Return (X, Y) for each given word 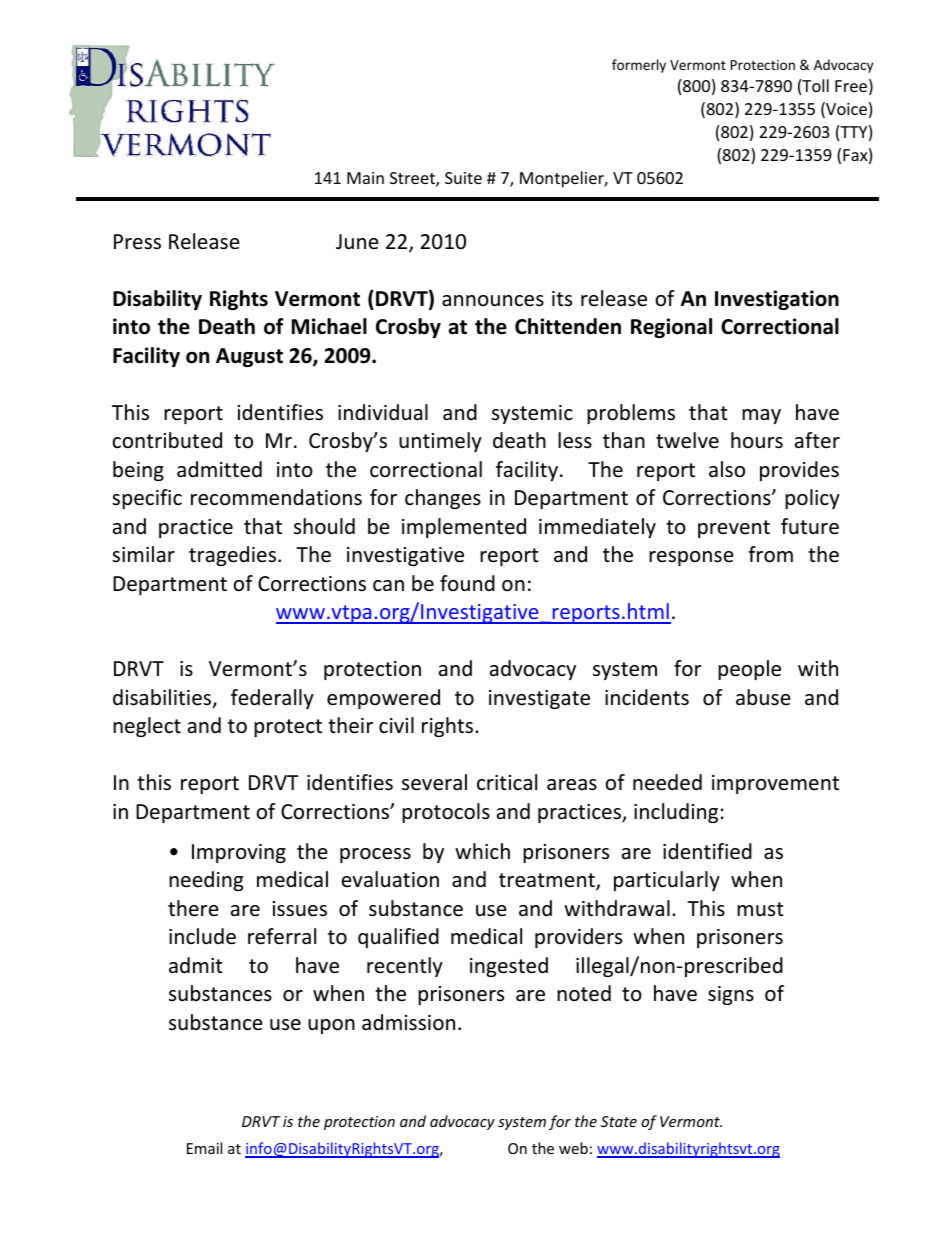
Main (365, 178)
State (619, 1121)
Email (204, 1148)
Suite (463, 178)
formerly (639, 66)
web (573, 1148)
